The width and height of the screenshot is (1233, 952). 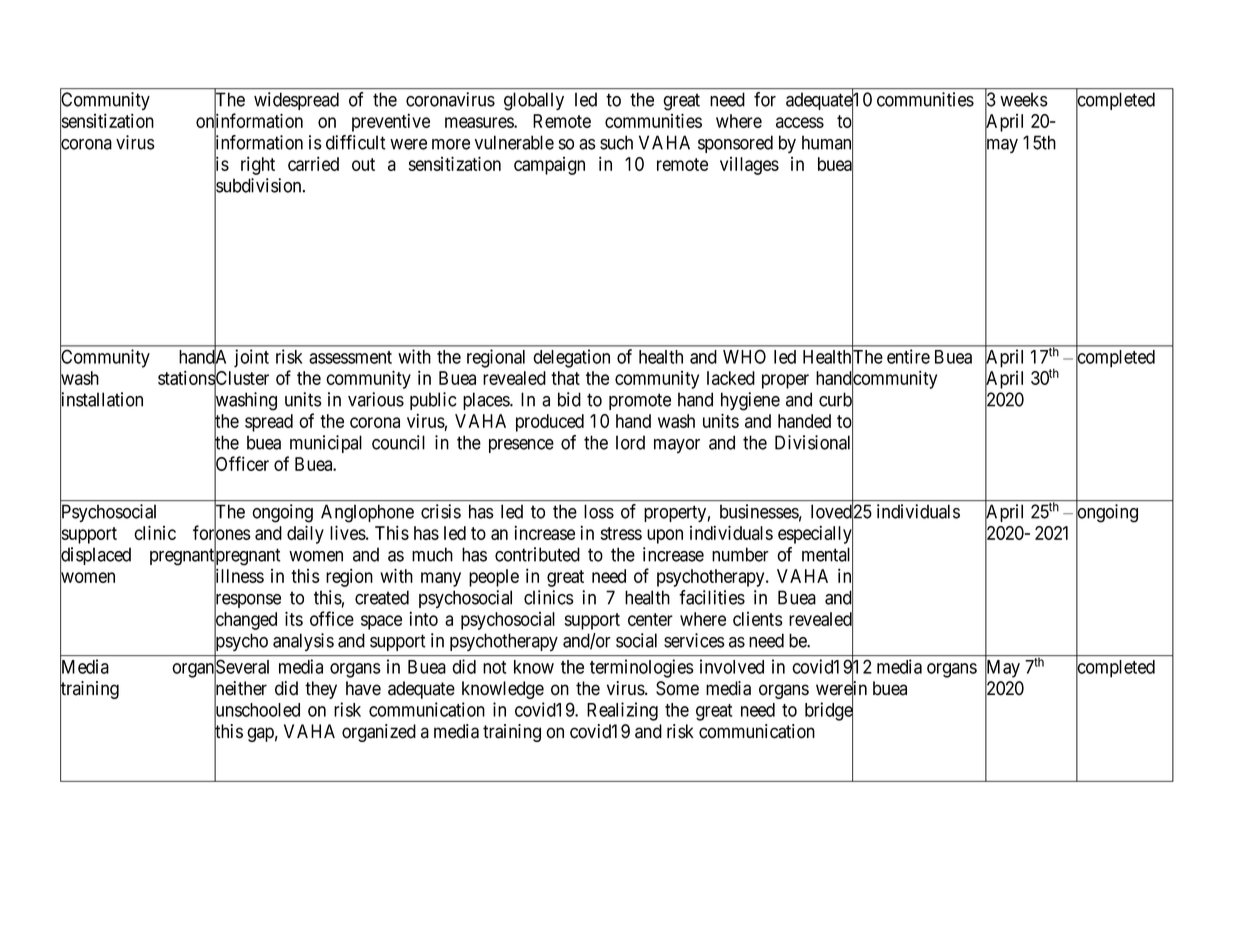 What do you see at coordinates (565, 378) in the screenshot?
I see `that` at bounding box center [565, 378].
